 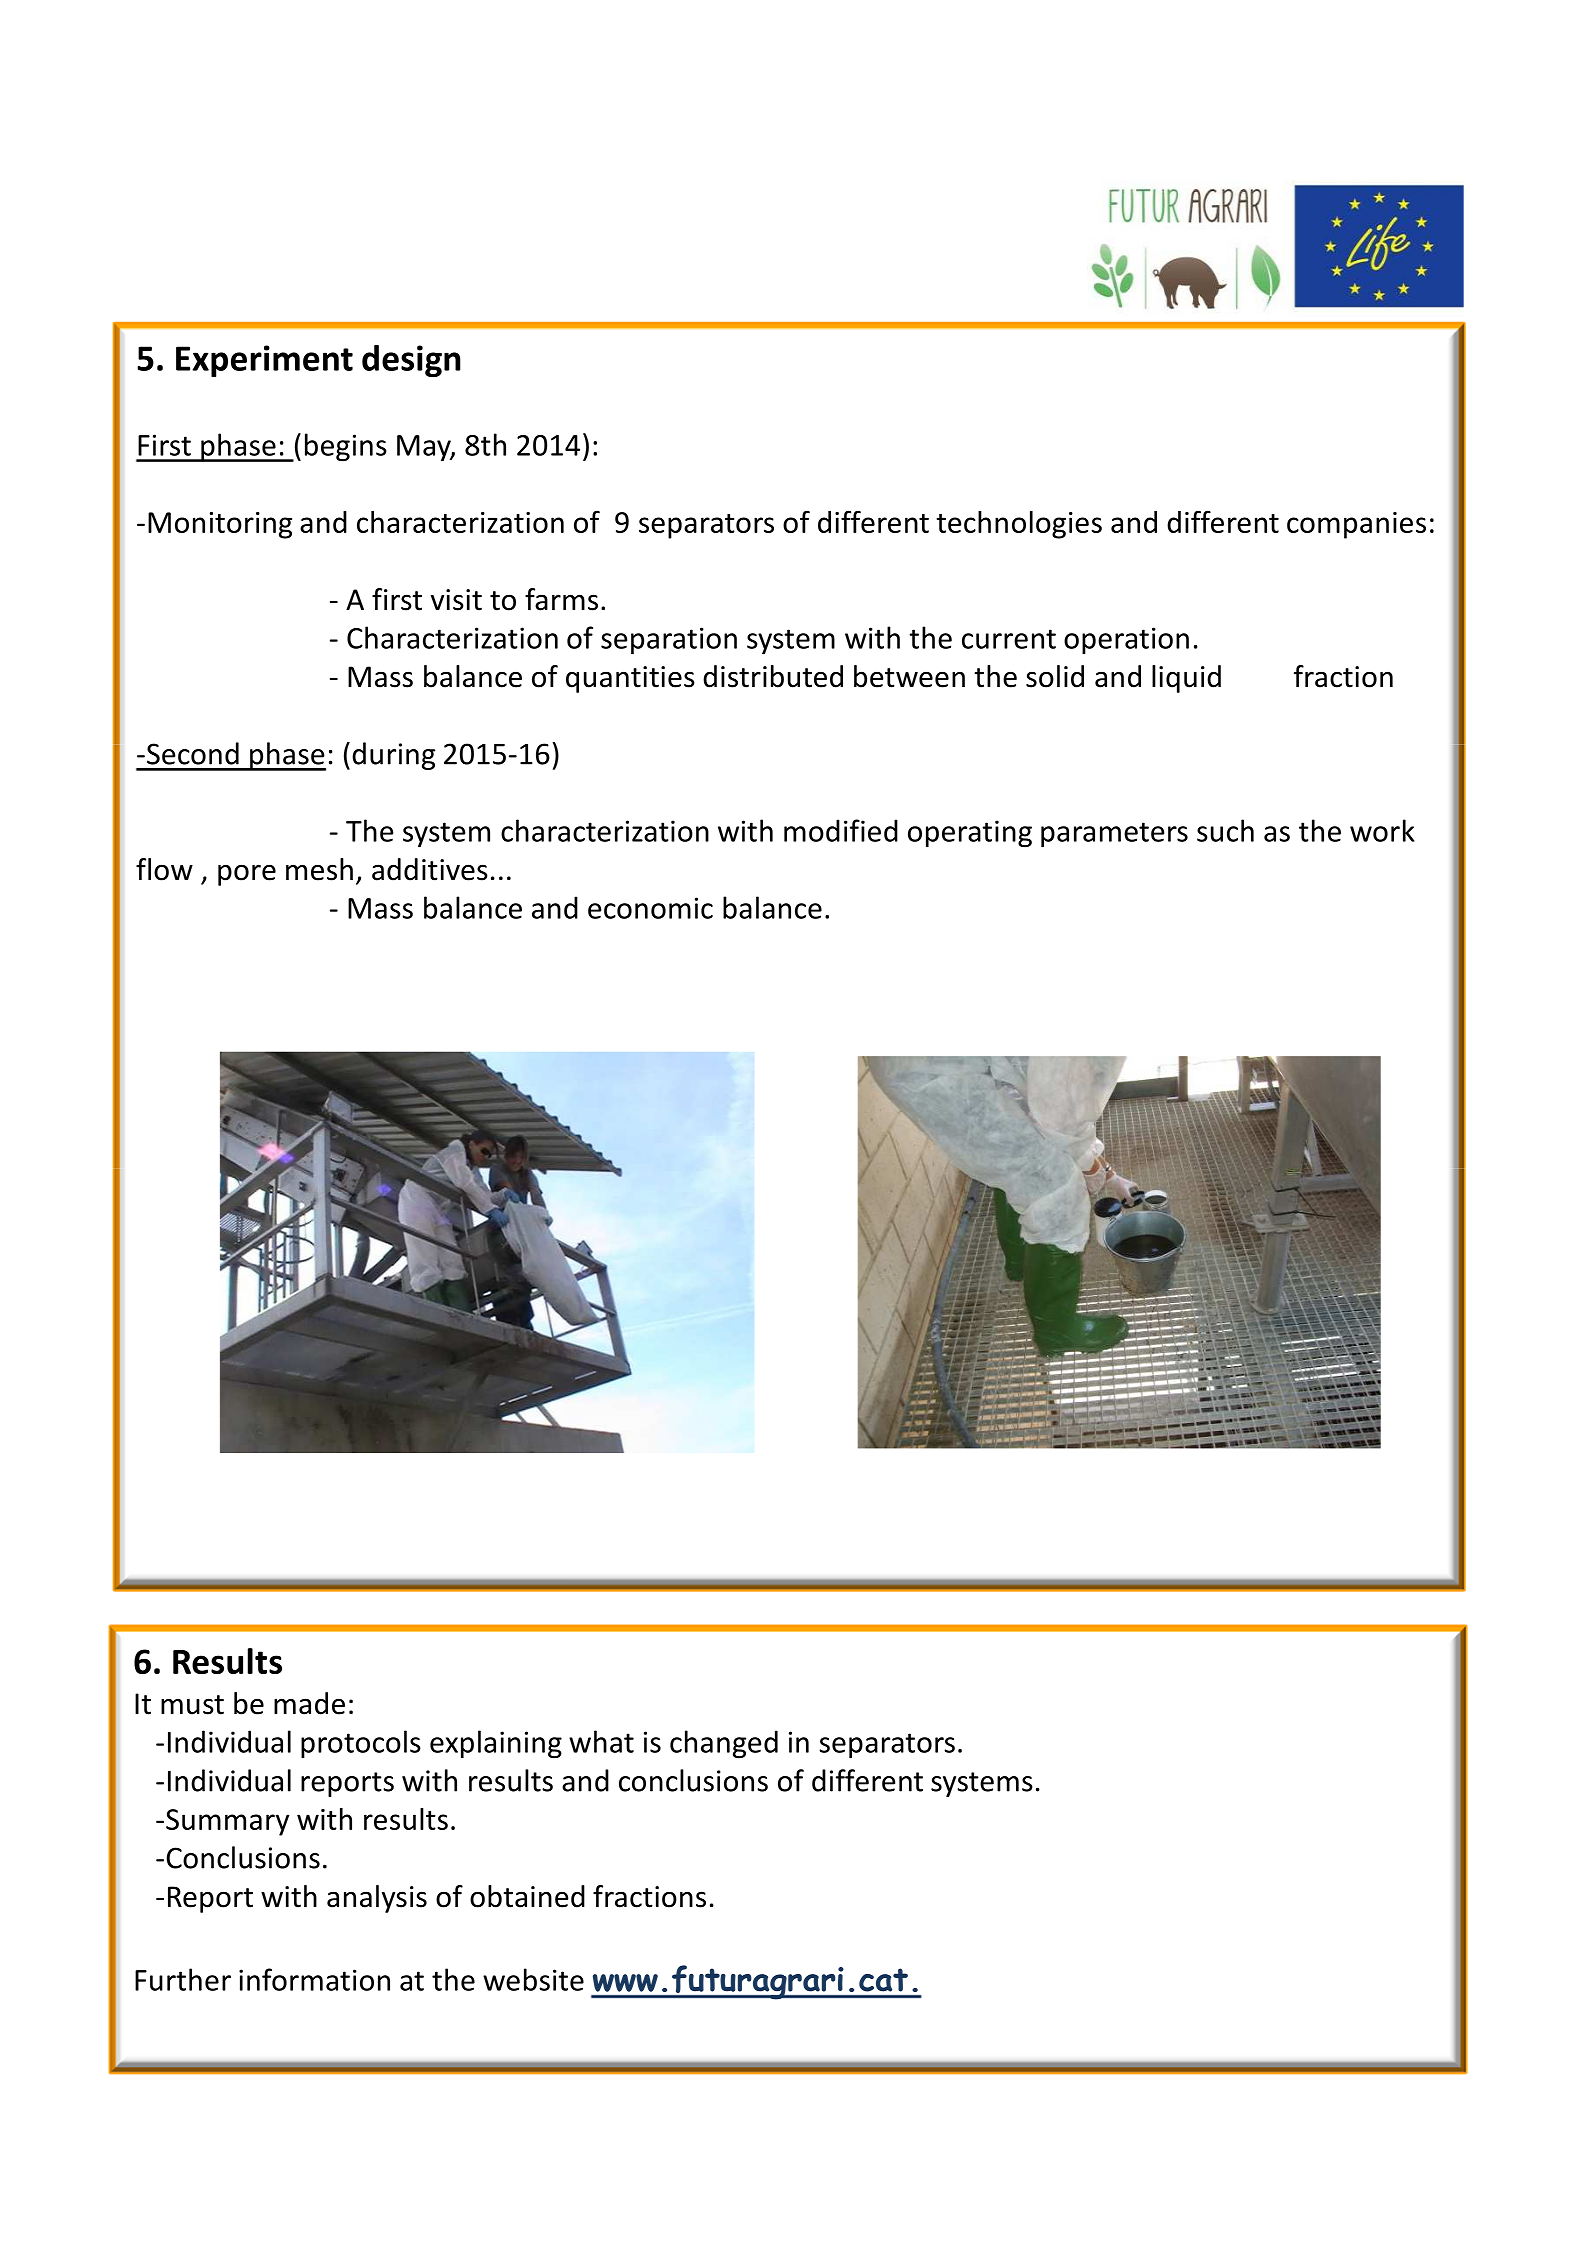 What do you see at coordinates (650, 908) in the page?
I see `economic` at bounding box center [650, 908].
